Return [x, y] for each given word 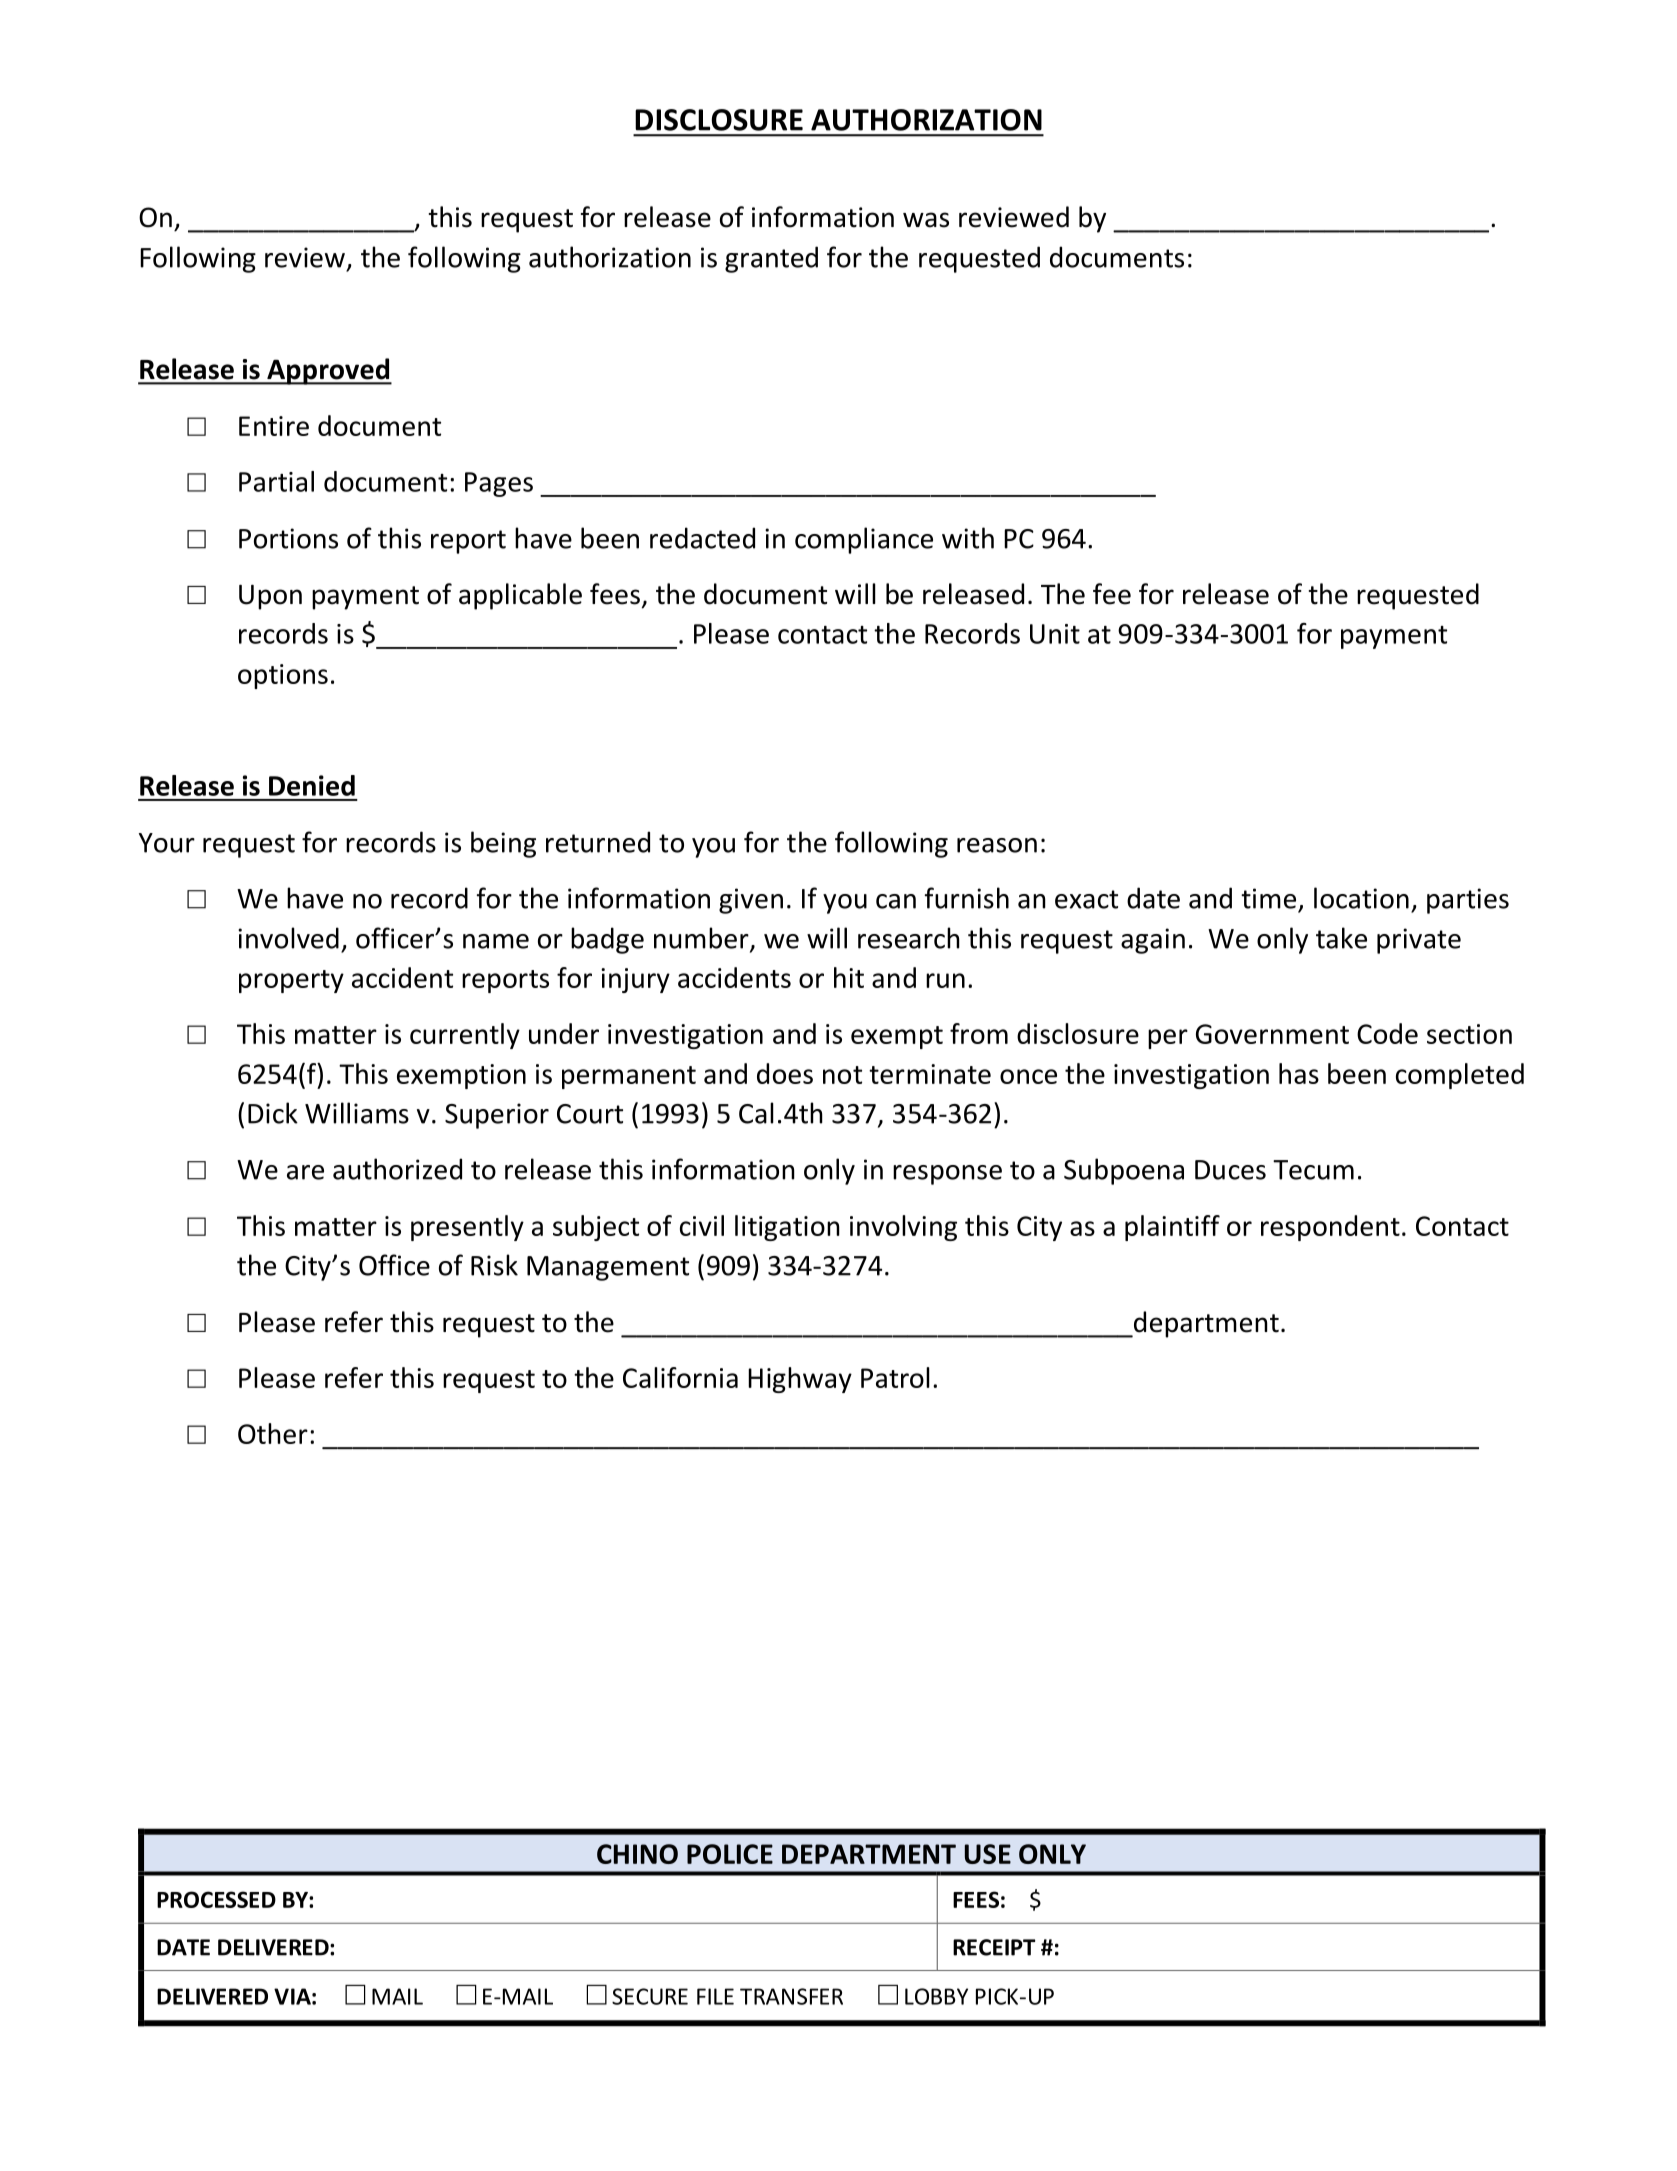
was [926, 220]
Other [273, 1433]
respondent [1330, 1228]
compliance [864, 540]
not [842, 1075]
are [305, 1172]
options [283, 676]
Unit [1055, 634]
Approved [328, 371]
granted [771, 259]
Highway [800, 1380]
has [1299, 1073]
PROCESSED [216, 1899]
